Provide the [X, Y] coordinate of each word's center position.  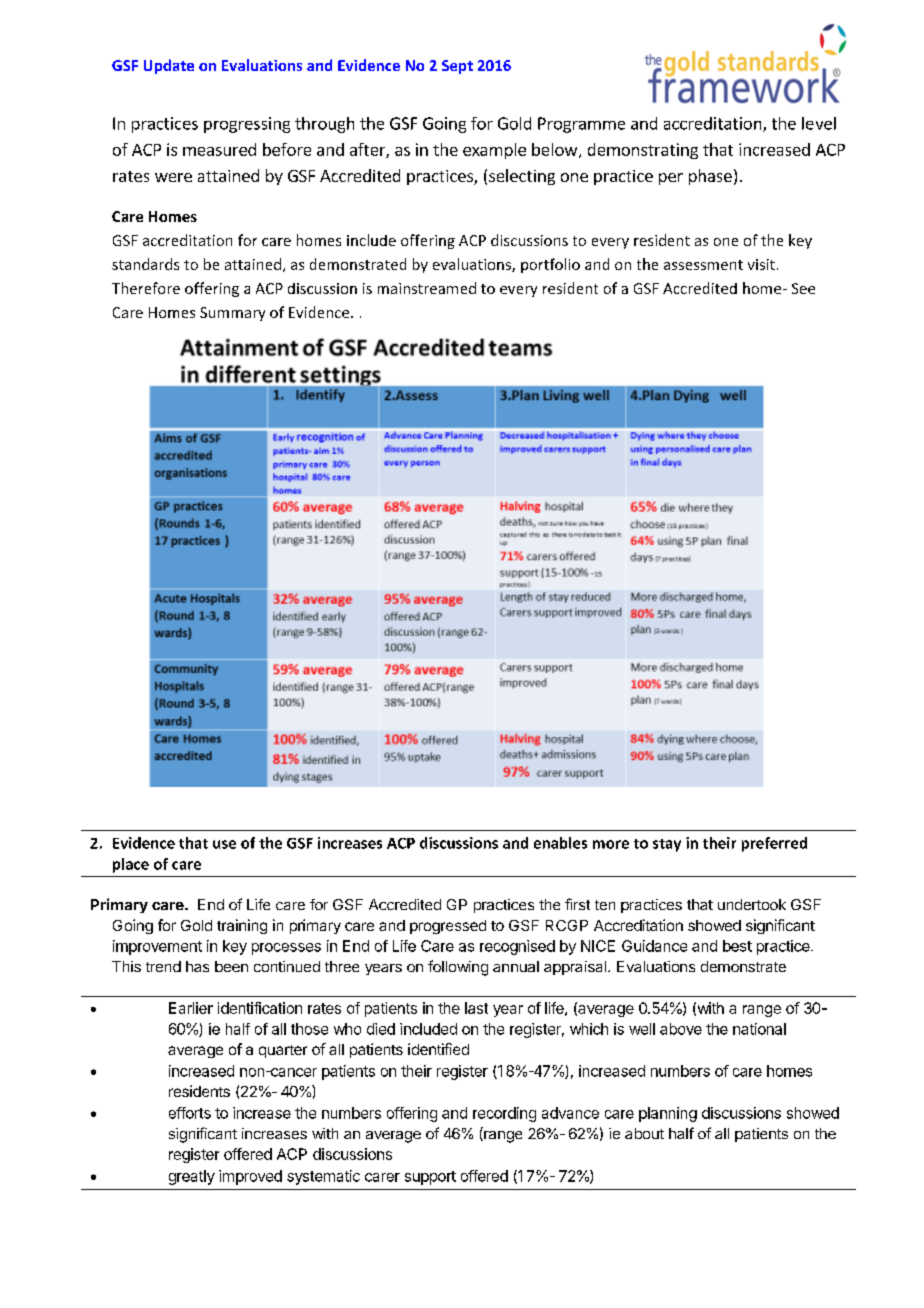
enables [560, 843]
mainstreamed [427, 288]
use [224, 844]
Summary [232, 314]
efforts [190, 1113]
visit [761, 264]
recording [504, 1114]
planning [668, 1114]
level [819, 123]
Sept [457, 67]
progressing [247, 125]
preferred [774, 844]
